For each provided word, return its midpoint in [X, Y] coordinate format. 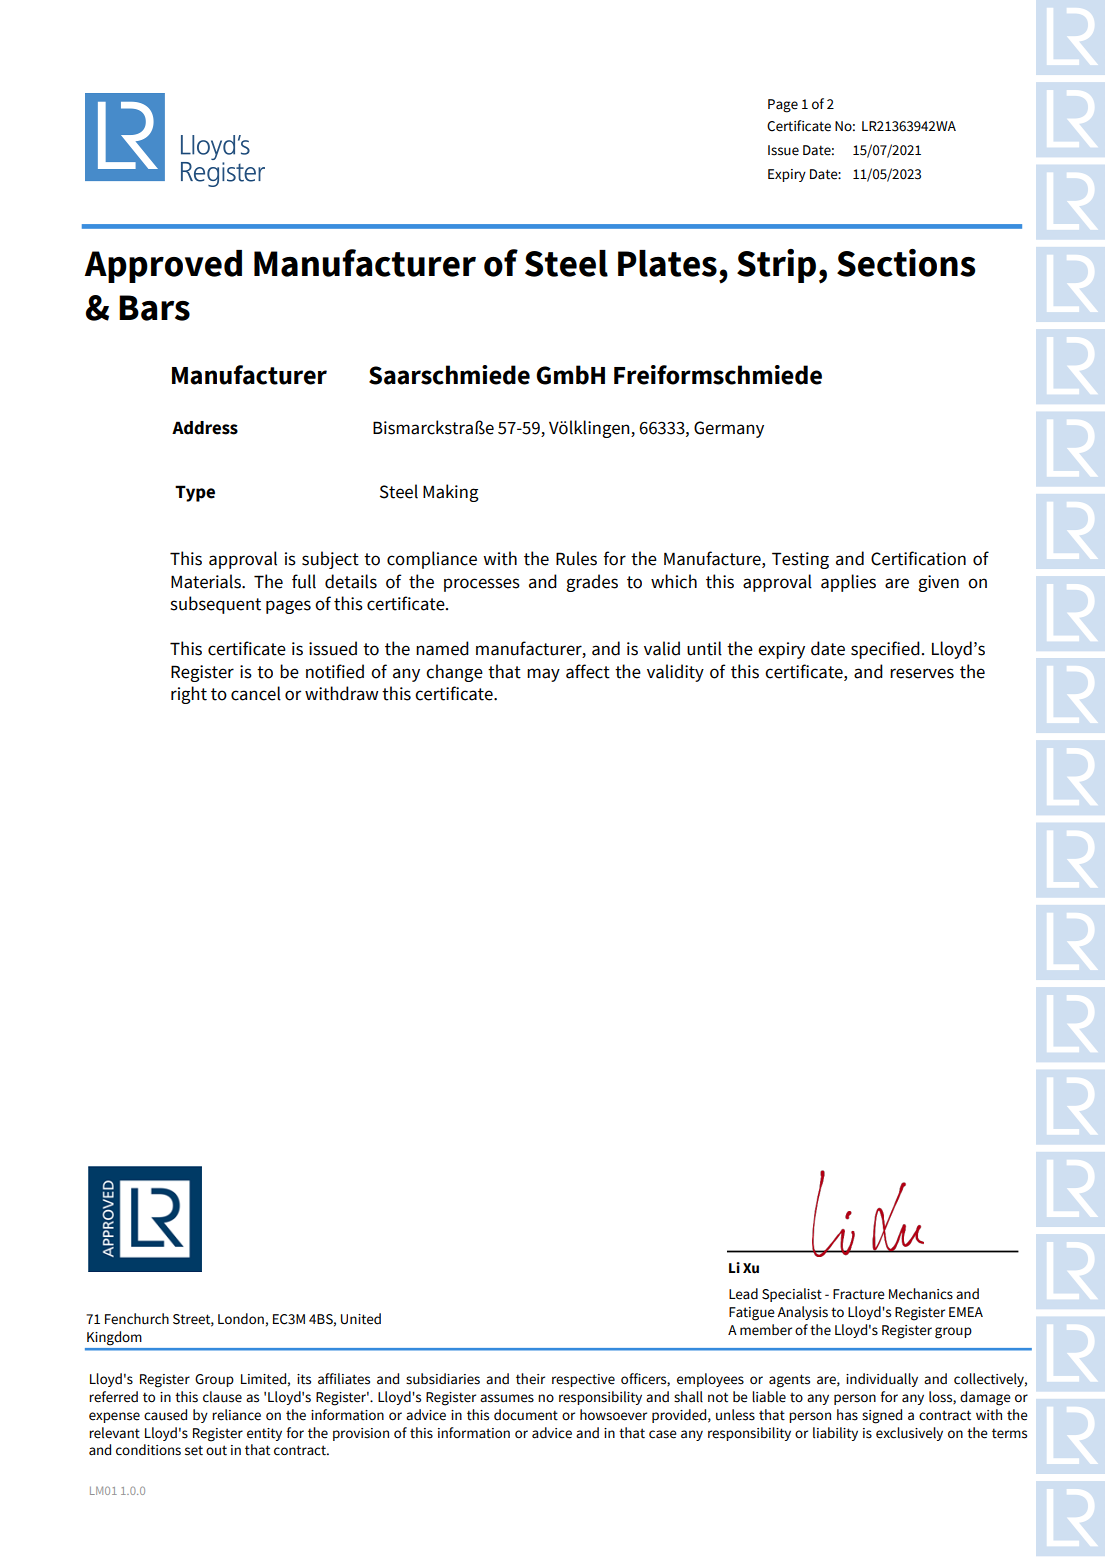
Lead [743, 1294]
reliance [236, 1415]
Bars [154, 308]
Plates [667, 263]
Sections [906, 263]
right [189, 695]
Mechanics [921, 1294]
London [241, 1319]
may [543, 675]
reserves [922, 673]
